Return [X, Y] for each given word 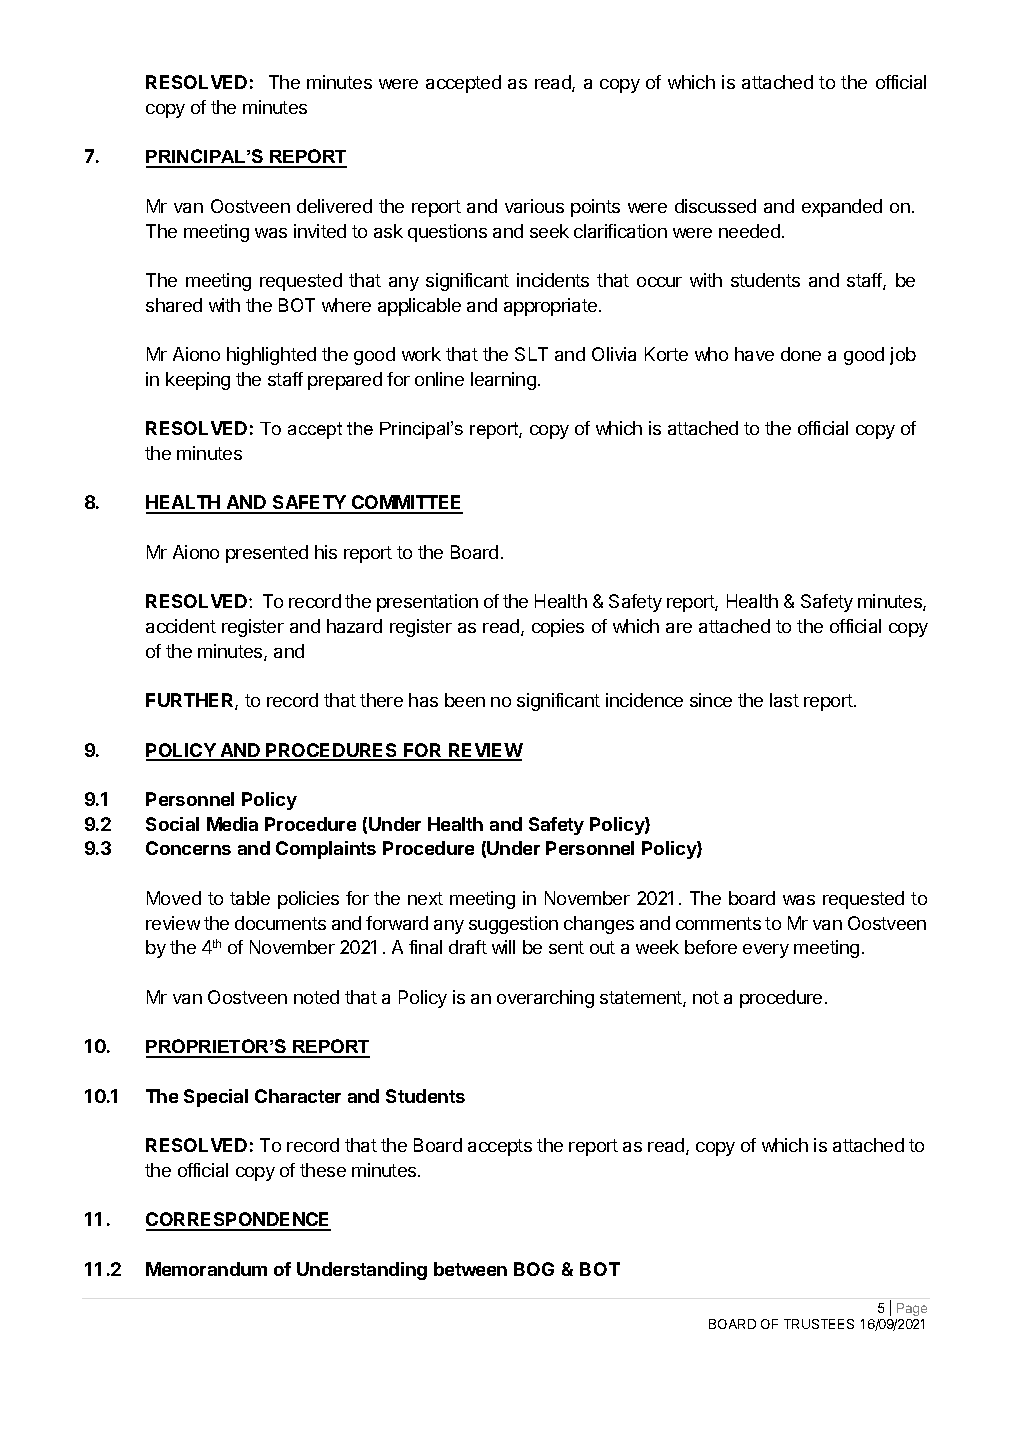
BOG [534, 1269]
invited [320, 231]
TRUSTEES [819, 1324]
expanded [842, 208]
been [465, 700]
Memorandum [206, 1269]
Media [232, 824]
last [784, 700]
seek [549, 231]
